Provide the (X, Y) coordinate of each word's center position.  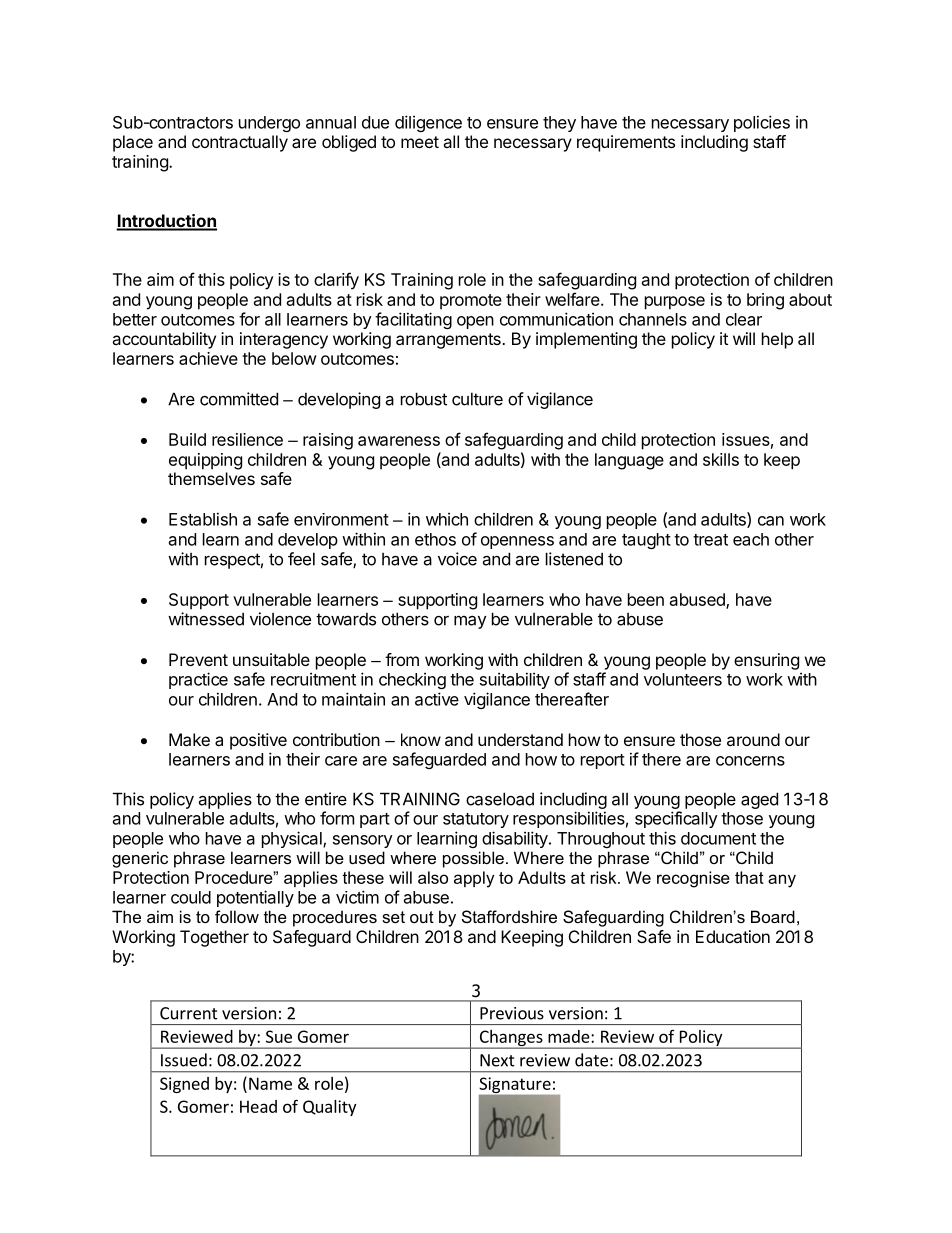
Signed (184, 1085)
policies (762, 123)
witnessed (206, 619)
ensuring (766, 661)
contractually (240, 143)
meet (420, 142)
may (470, 622)
